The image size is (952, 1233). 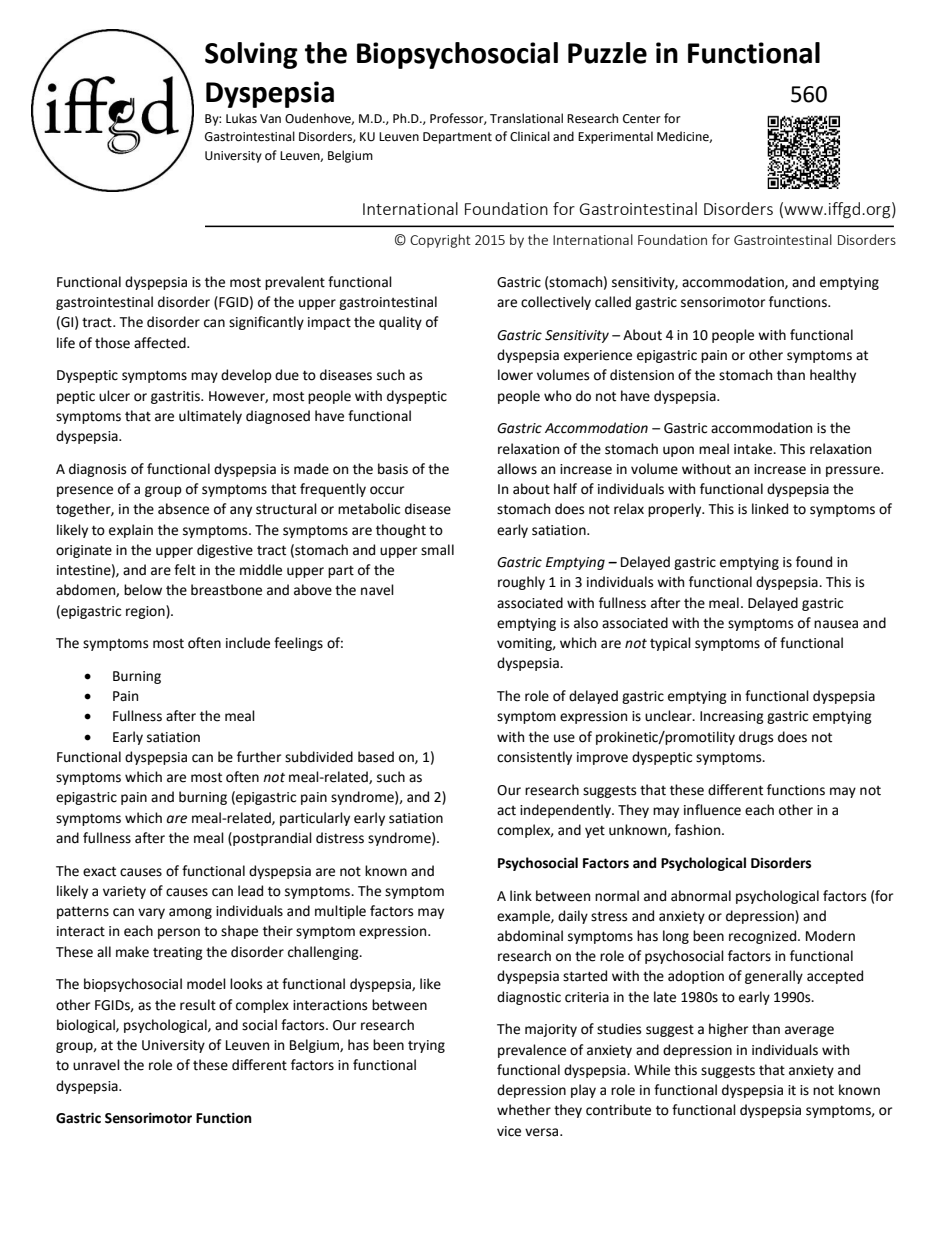 I want to click on independently, so click(x=566, y=811).
